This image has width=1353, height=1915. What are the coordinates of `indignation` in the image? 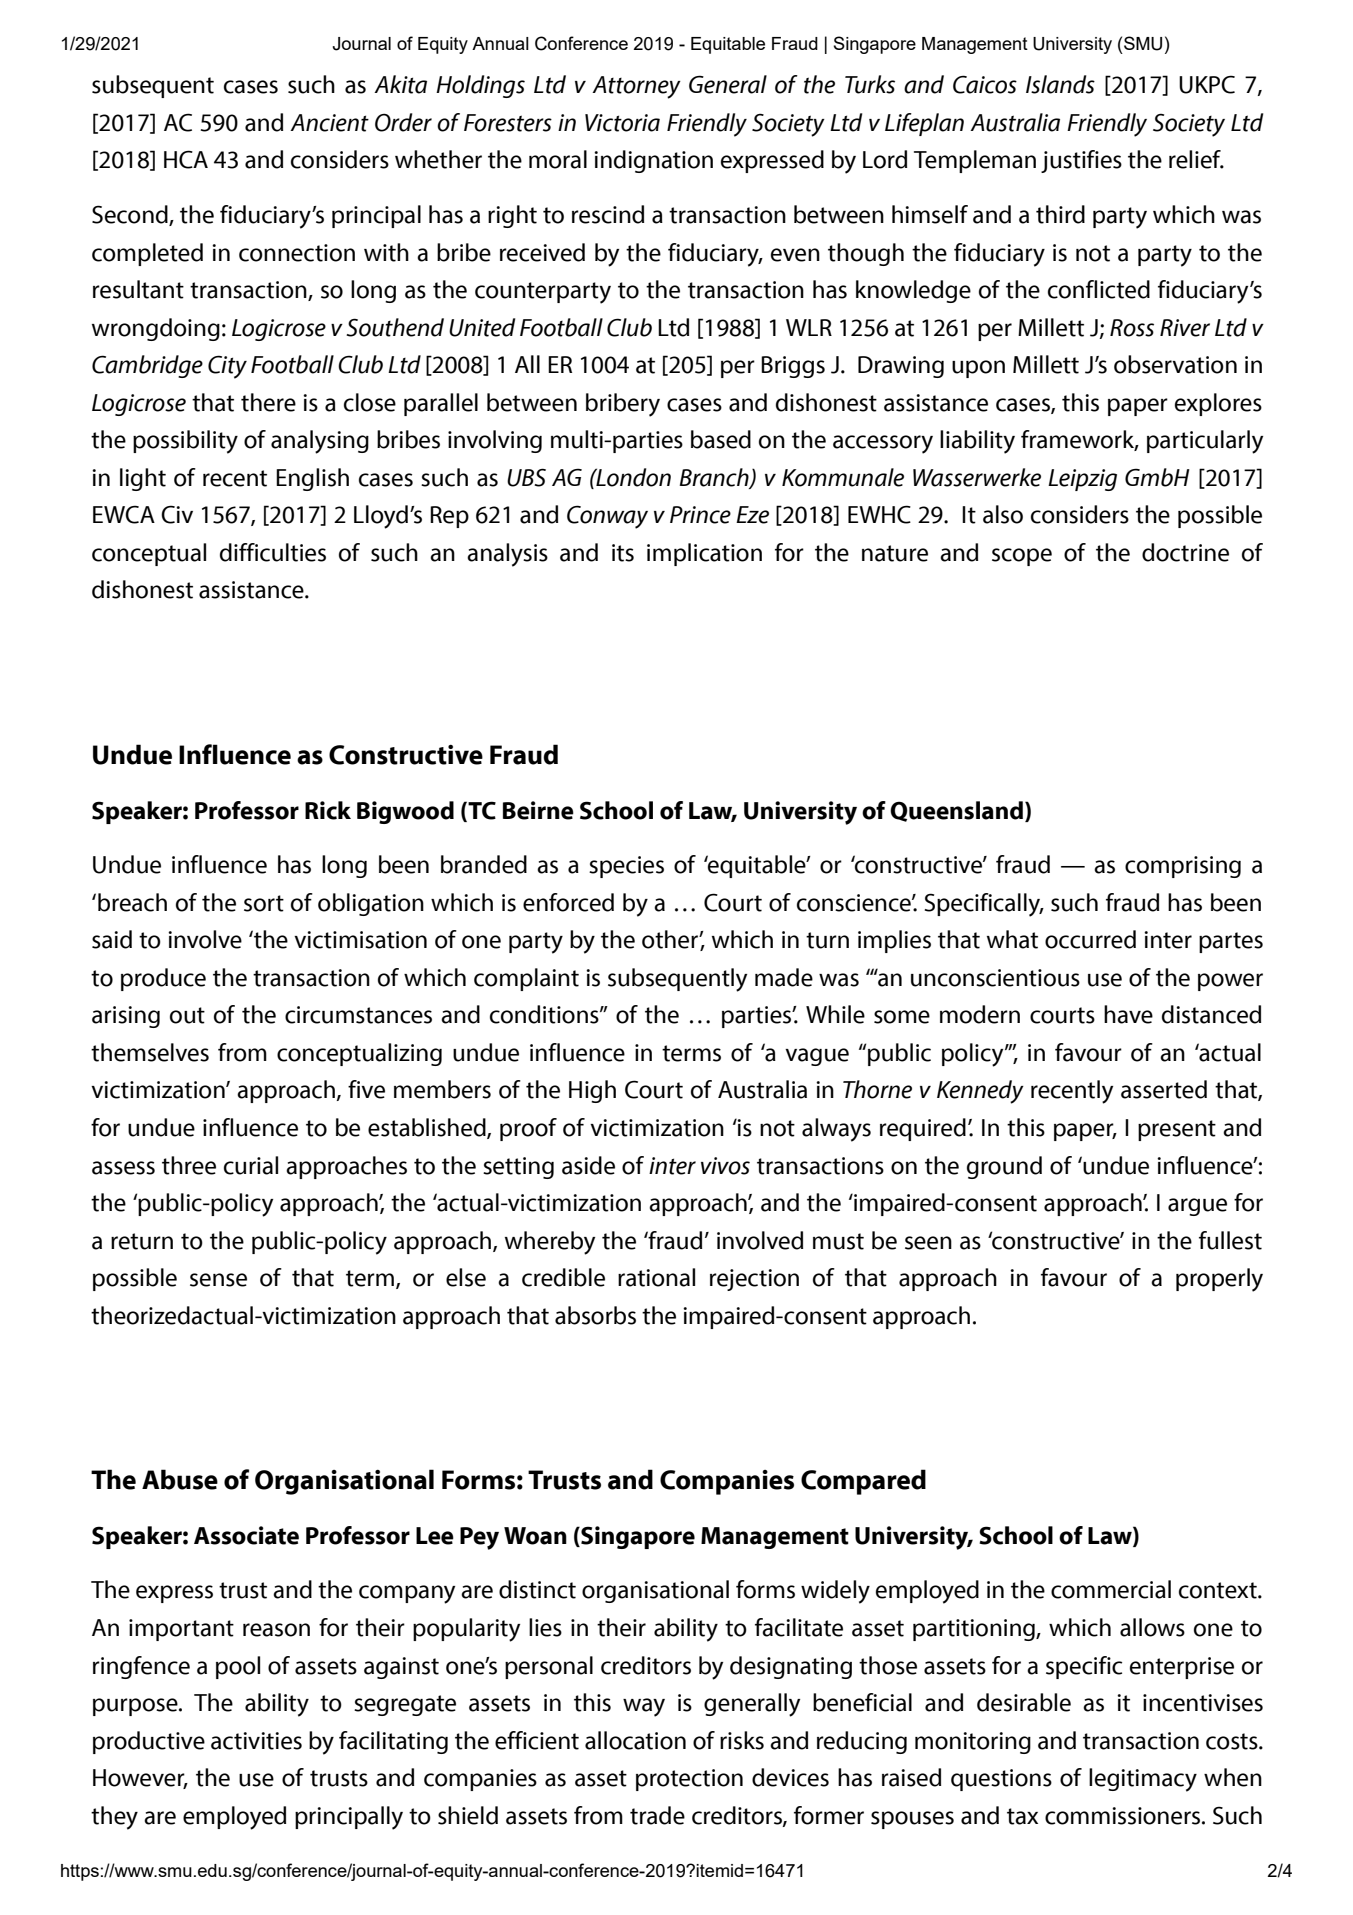 It's located at (653, 161).
